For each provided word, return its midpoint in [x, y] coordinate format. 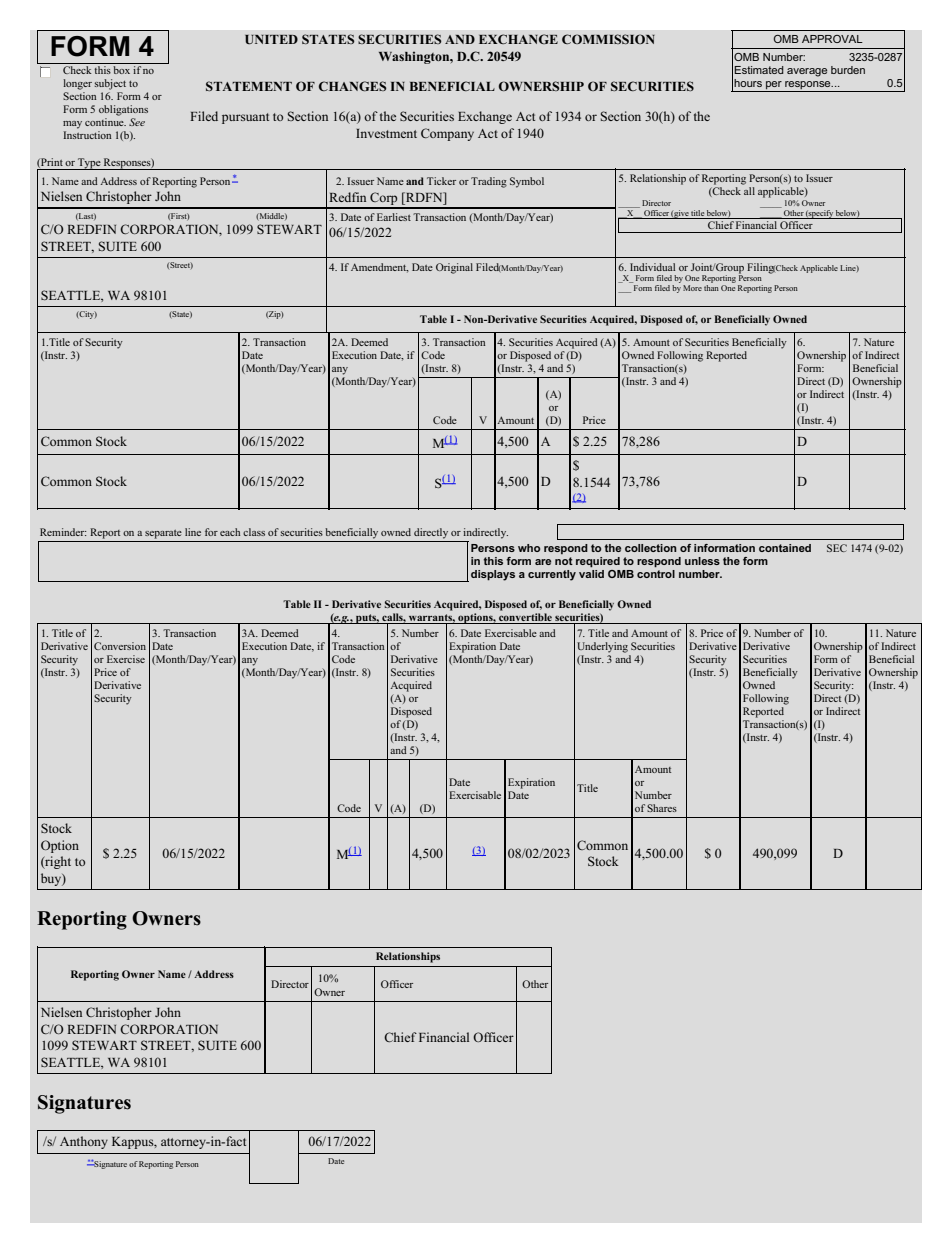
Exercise [126, 659]
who [529, 548]
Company [447, 134]
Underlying [602, 647]
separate [163, 534]
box [121, 70]
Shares [662, 808]
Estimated [759, 70]
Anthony [84, 1142]
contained [785, 548]
